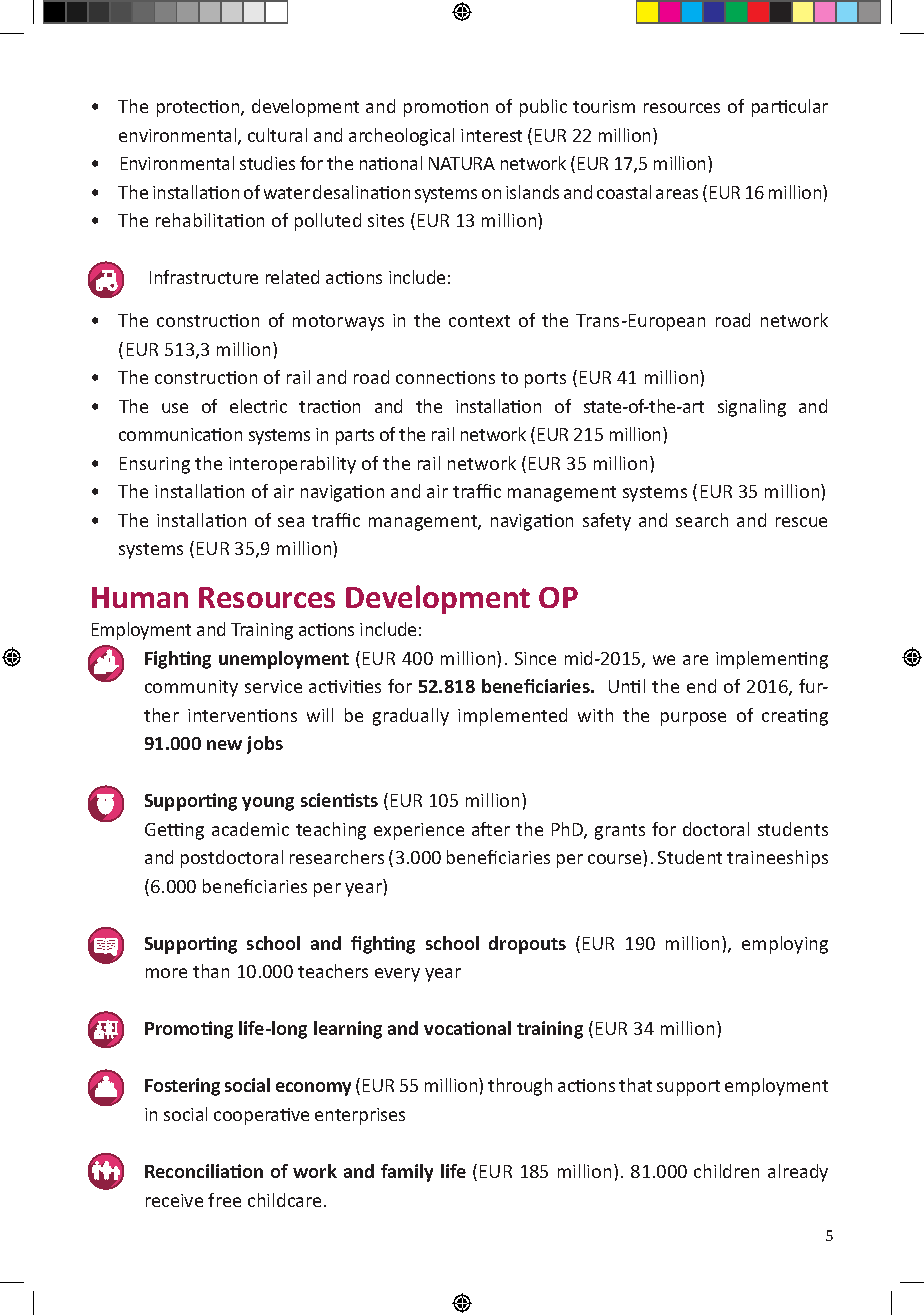 This screenshot has height=1315, width=924. I want to click on particular, so click(790, 108).
